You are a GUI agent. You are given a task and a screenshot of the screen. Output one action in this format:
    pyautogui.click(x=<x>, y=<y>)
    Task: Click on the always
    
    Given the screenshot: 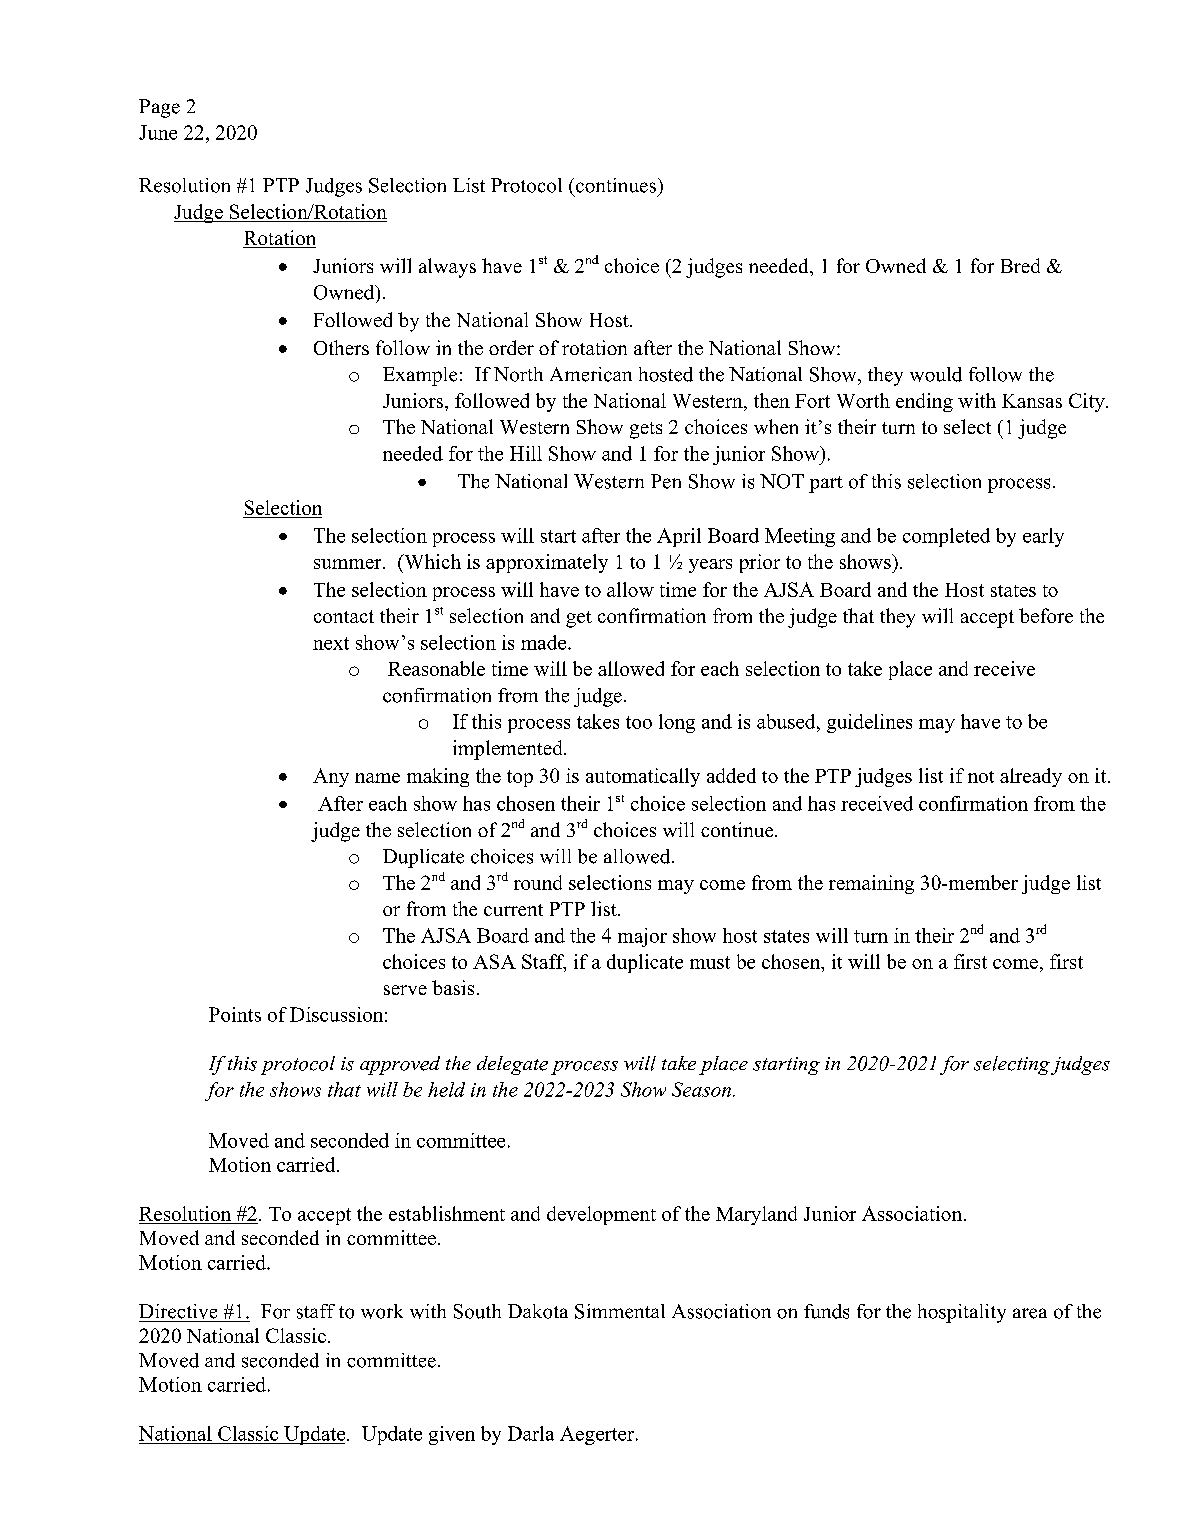 What is the action you would take?
    pyautogui.click(x=447, y=268)
